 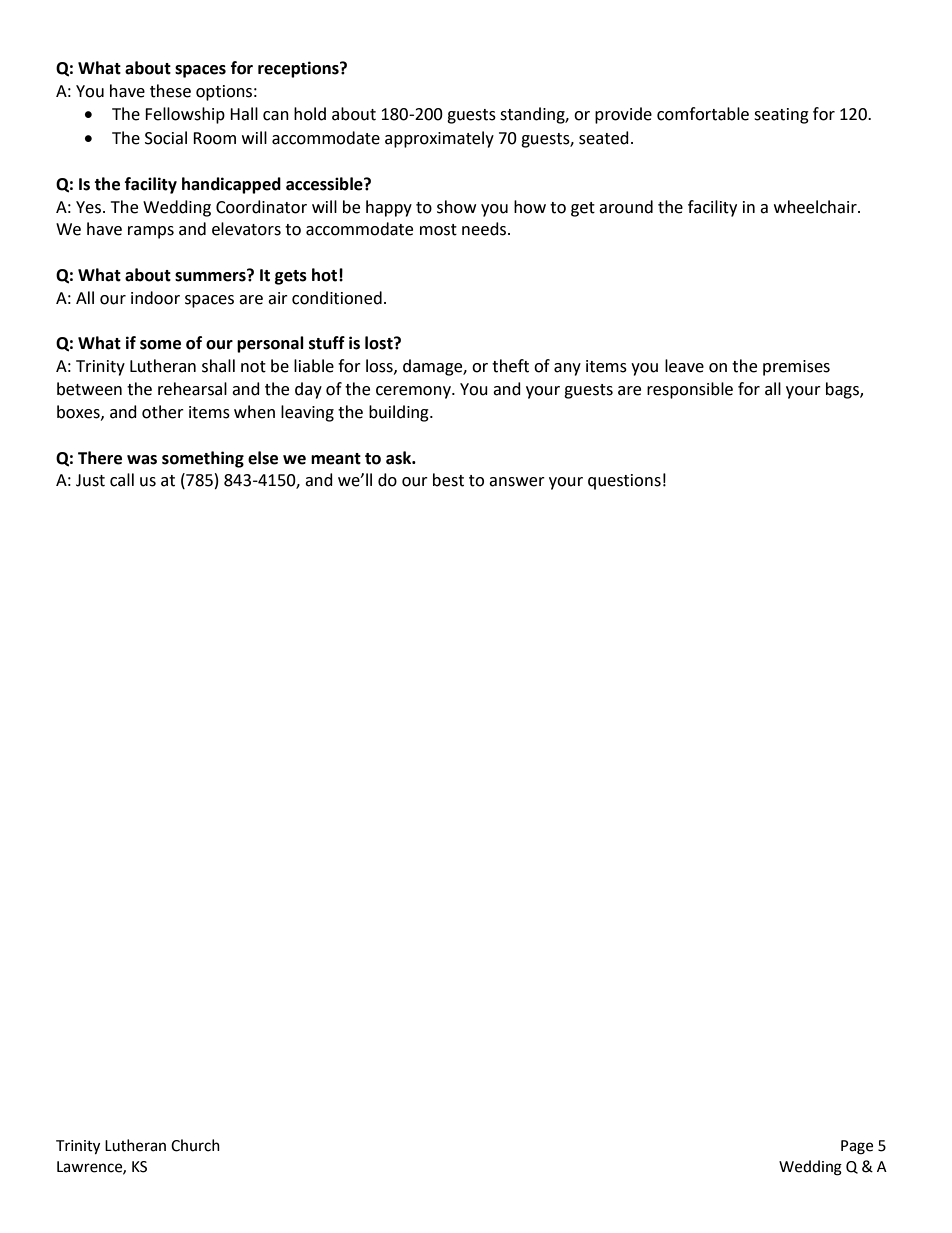 I want to click on questions, so click(x=624, y=482).
